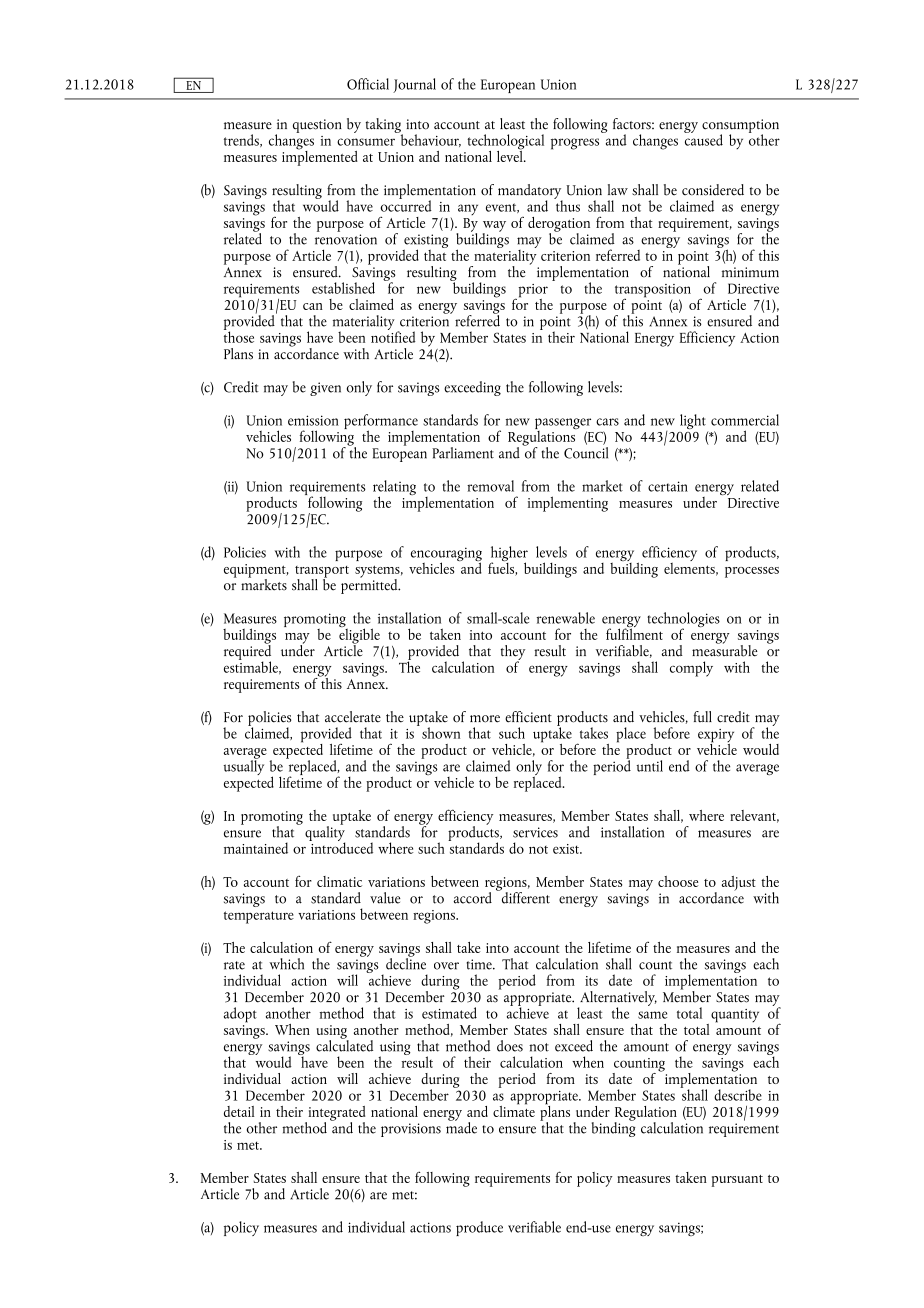  What do you see at coordinates (239, 1111) in the document?
I see `detail` at bounding box center [239, 1111].
